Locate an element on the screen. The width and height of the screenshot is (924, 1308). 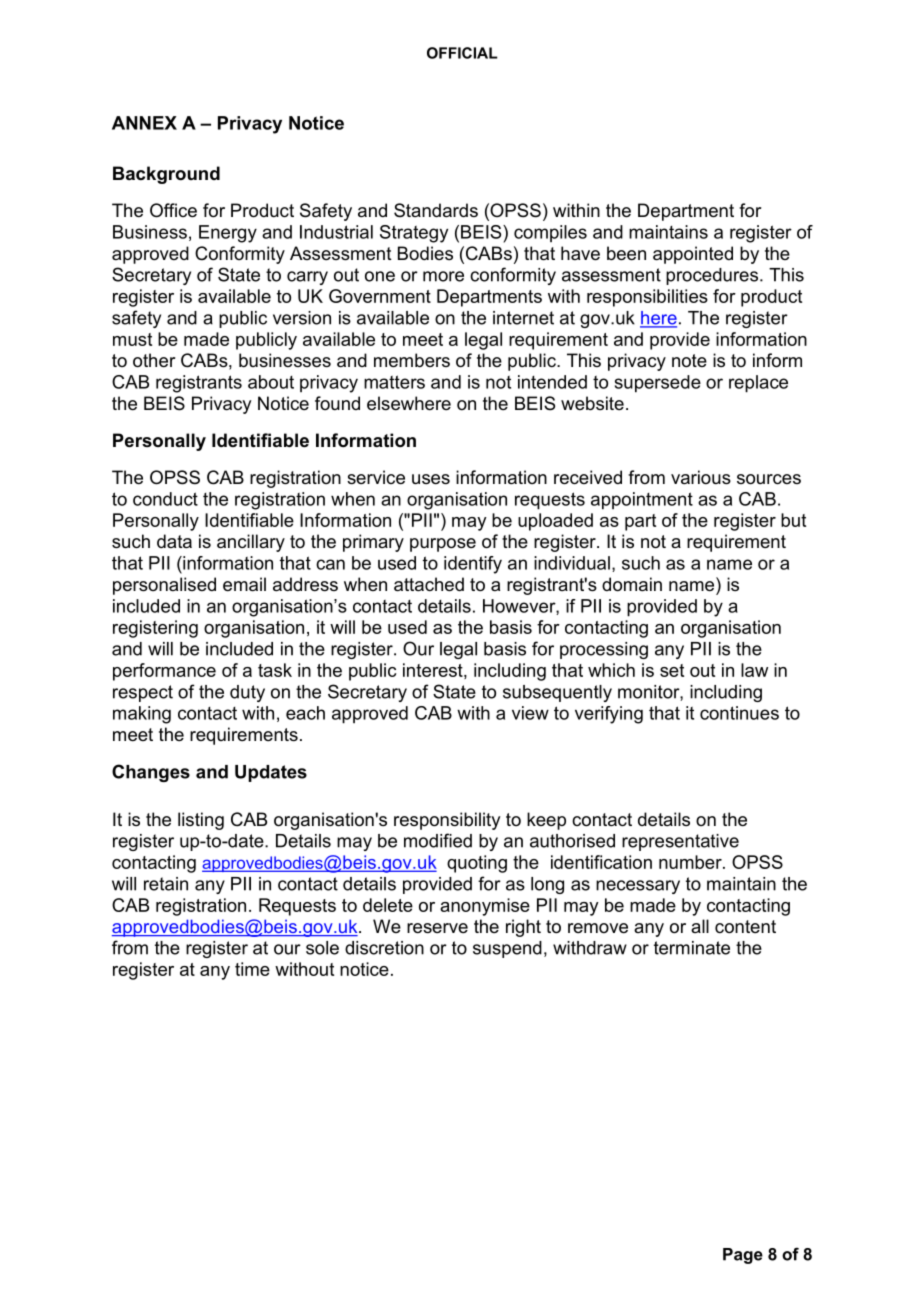
procedures is located at coordinates (713, 276).
